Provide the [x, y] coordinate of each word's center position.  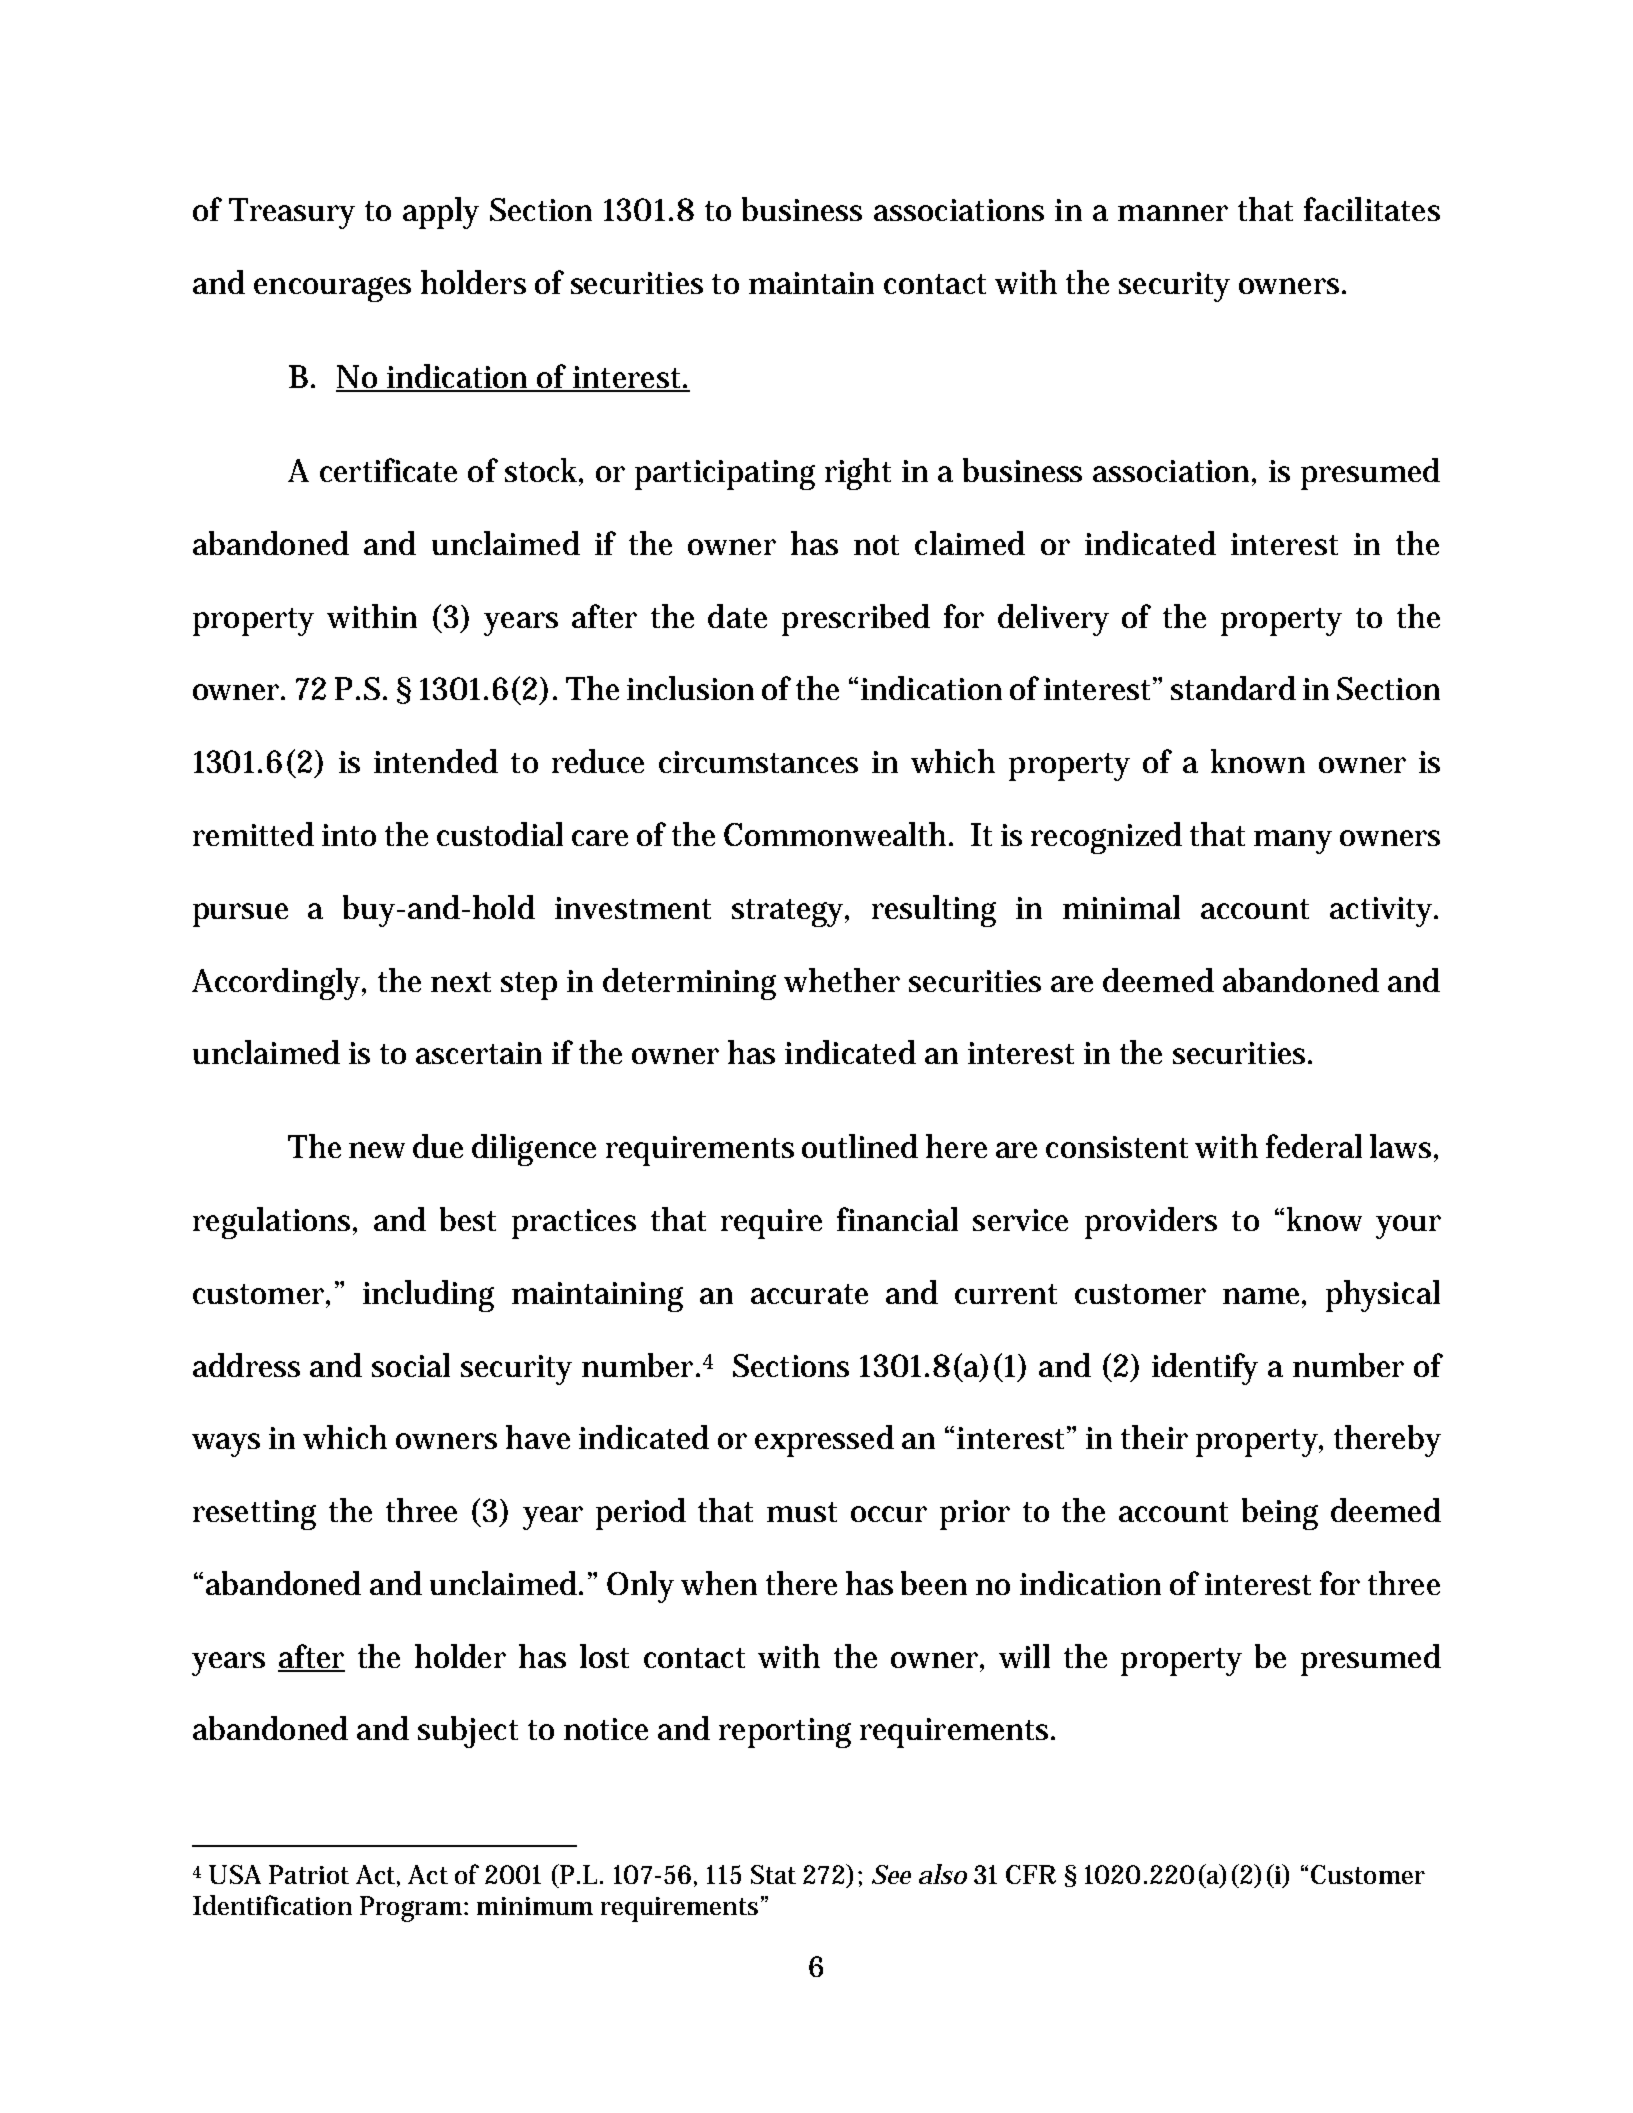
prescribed [856, 620]
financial [897, 1219]
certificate [388, 470]
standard [1233, 688]
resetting [254, 1515]
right [858, 474]
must [802, 1512]
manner [1173, 213]
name [1261, 1296]
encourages [332, 289]
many [1293, 842]
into [349, 835]
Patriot [309, 1874]
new [377, 1150]
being [1280, 1514]
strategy [789, 913]
